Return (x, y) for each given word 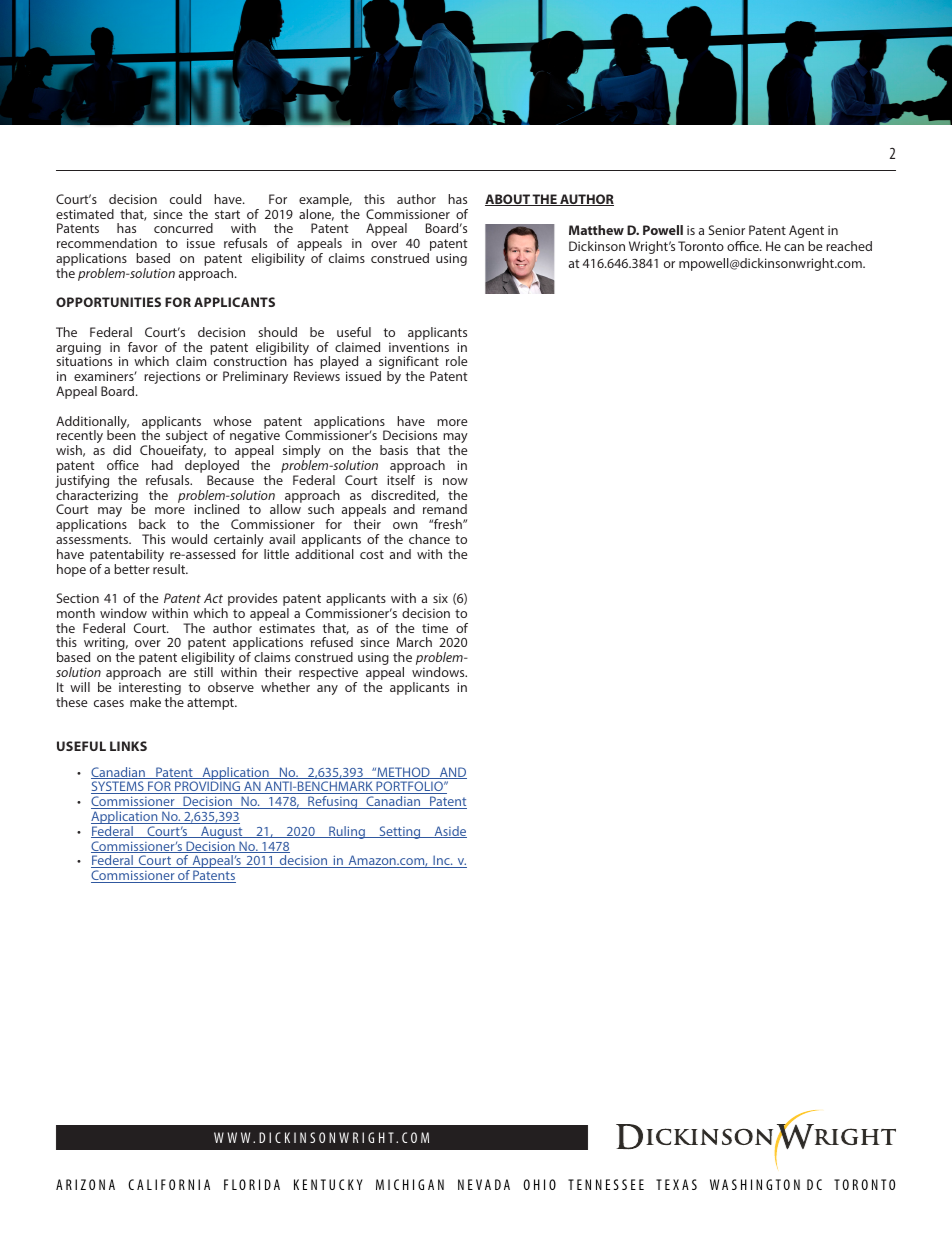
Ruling (347, 832)
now (455, 481)
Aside (449, 832)
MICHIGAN (410, 1184)
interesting (150, 690)
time (435, 628)
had (162, 465)
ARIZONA (85, 1184)
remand (445, 509)
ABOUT (508, 200)
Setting (400, 832)
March (414, 642)
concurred (183, 228)
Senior (727, 230)
